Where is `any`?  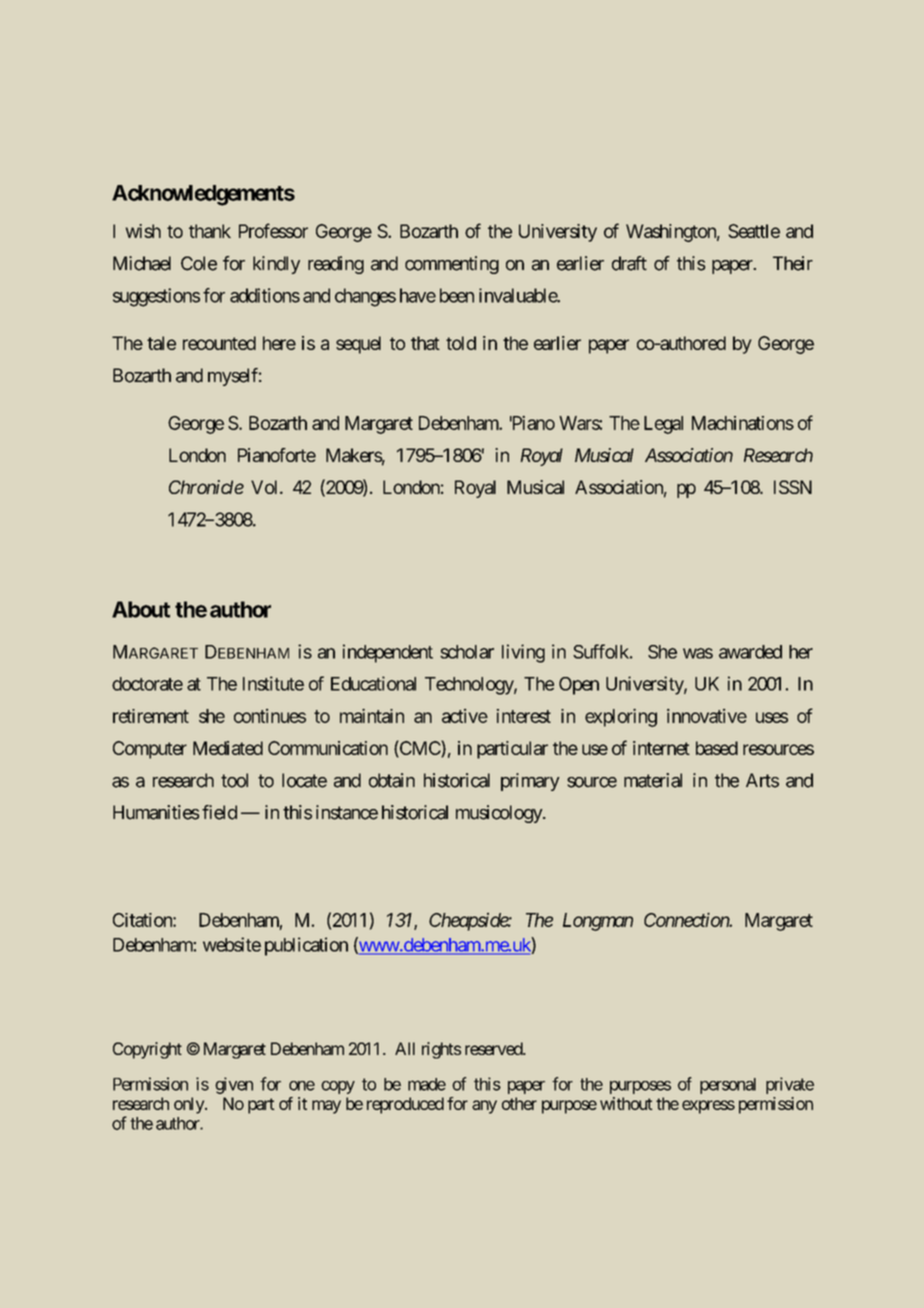 any is located at coordinates (484, 1107).
